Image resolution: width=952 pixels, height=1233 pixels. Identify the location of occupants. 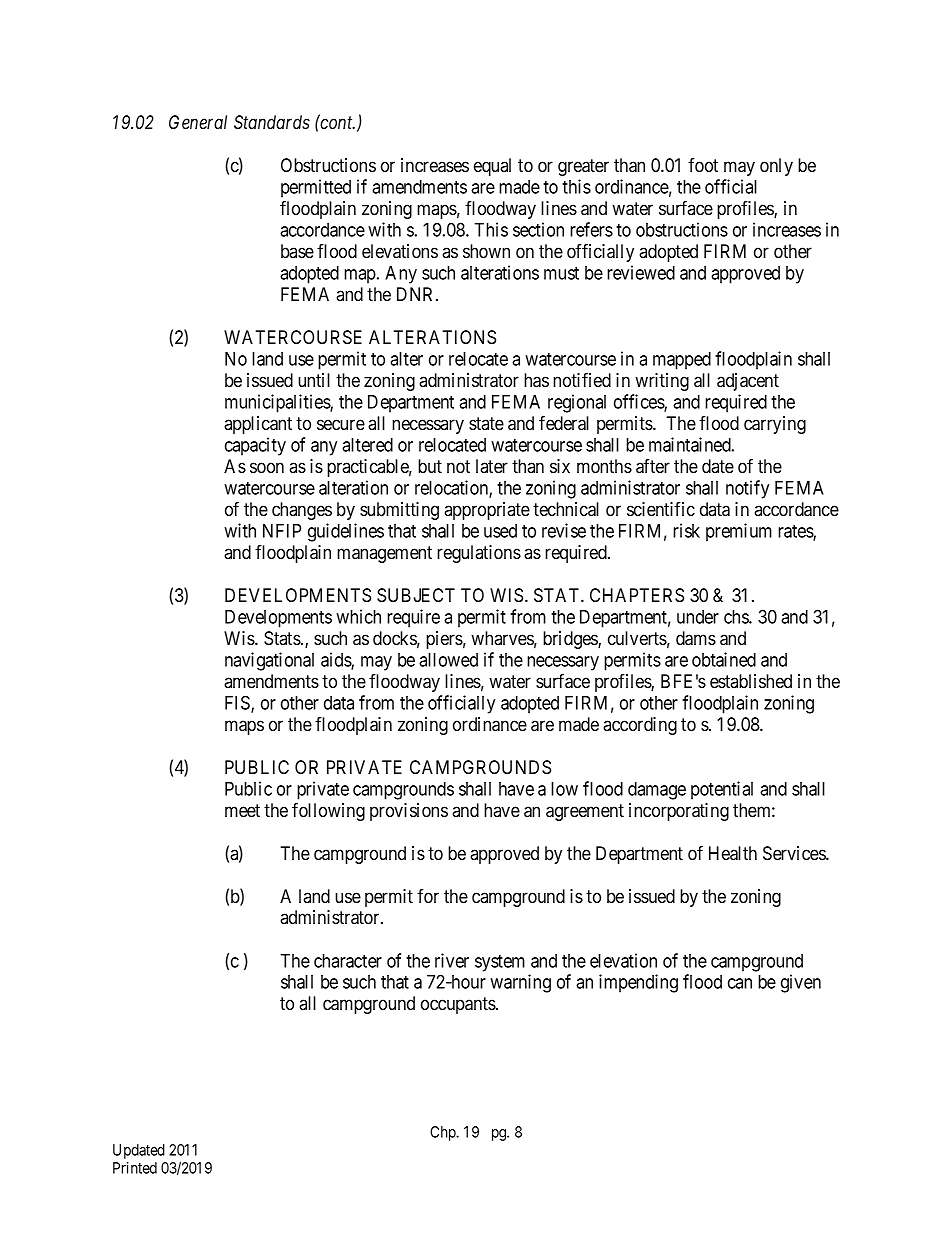
(459, 1005).
